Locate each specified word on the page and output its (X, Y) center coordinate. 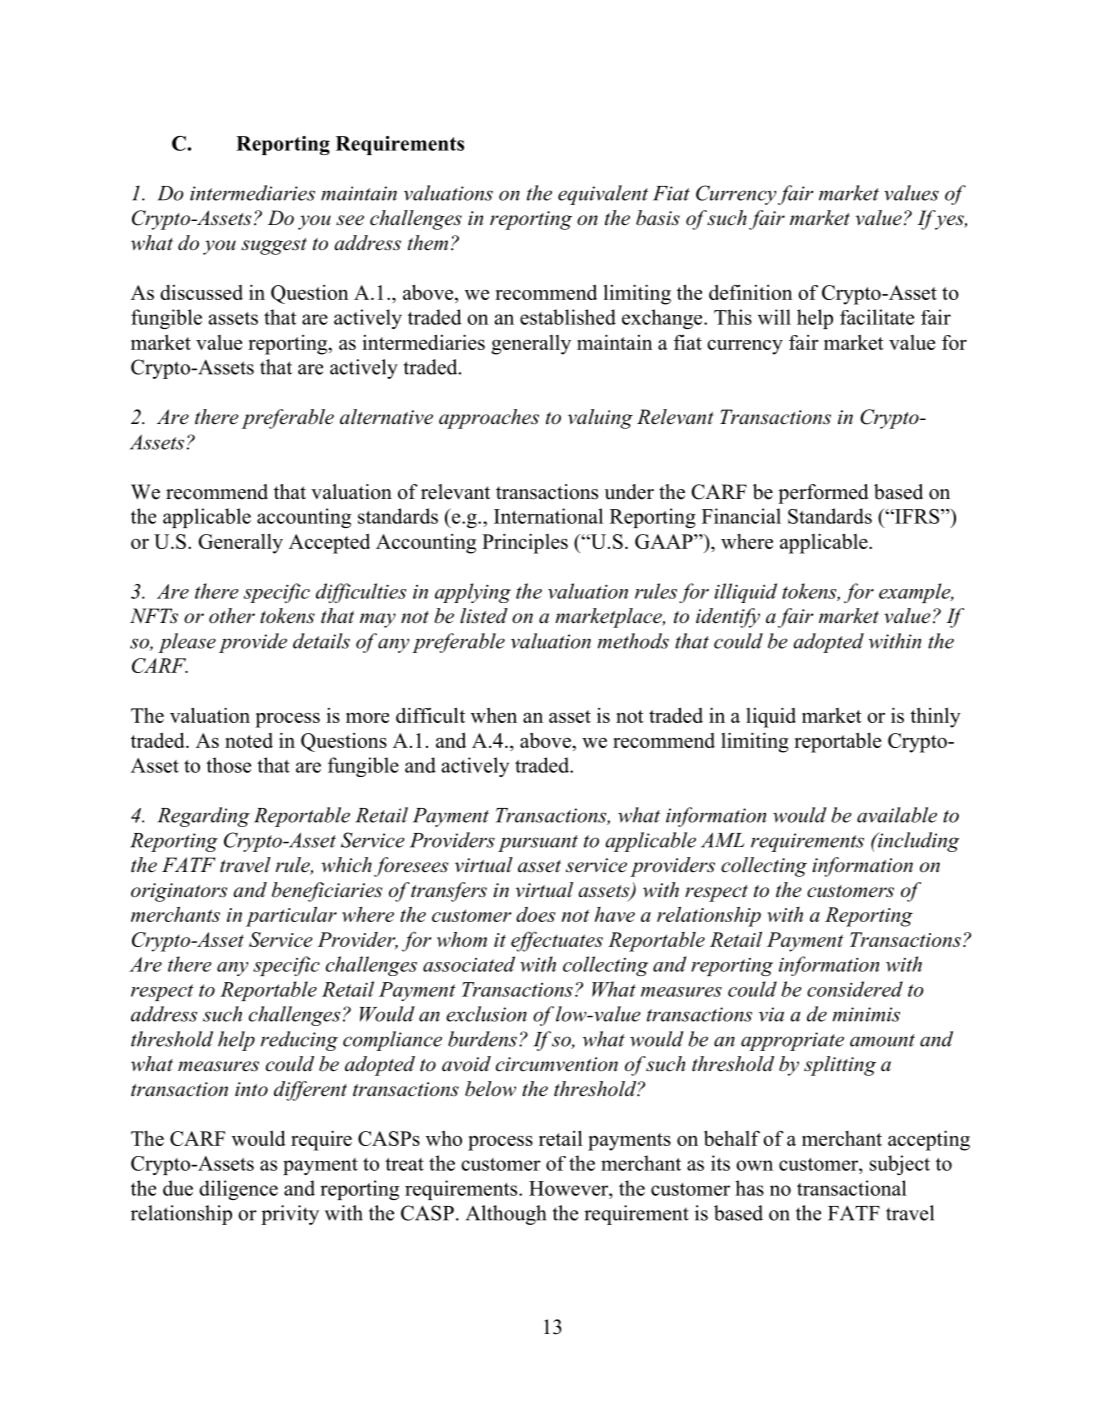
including (917, 842)
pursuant (538, 843)
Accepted (329, 543)
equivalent (603, 195)
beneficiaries (327, 892)
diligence (238, 1190)
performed (823, 494)
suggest (274, 246)
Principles (525, 543)
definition (750, 292)
